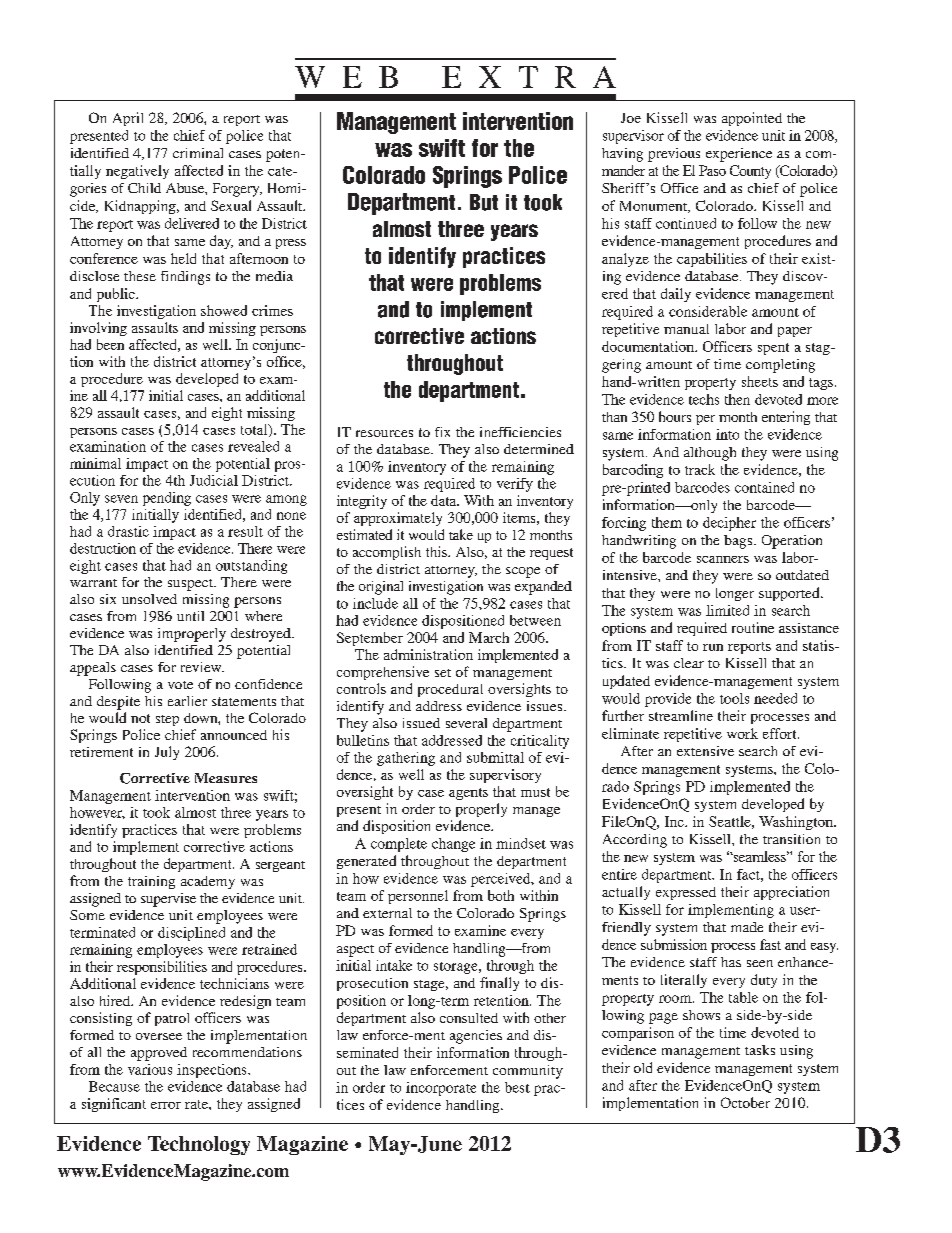 This screenshot has height=1233, width=952. Describe the element at coordinates (739, 155) in the screenshot. I see `experience` at that location.
